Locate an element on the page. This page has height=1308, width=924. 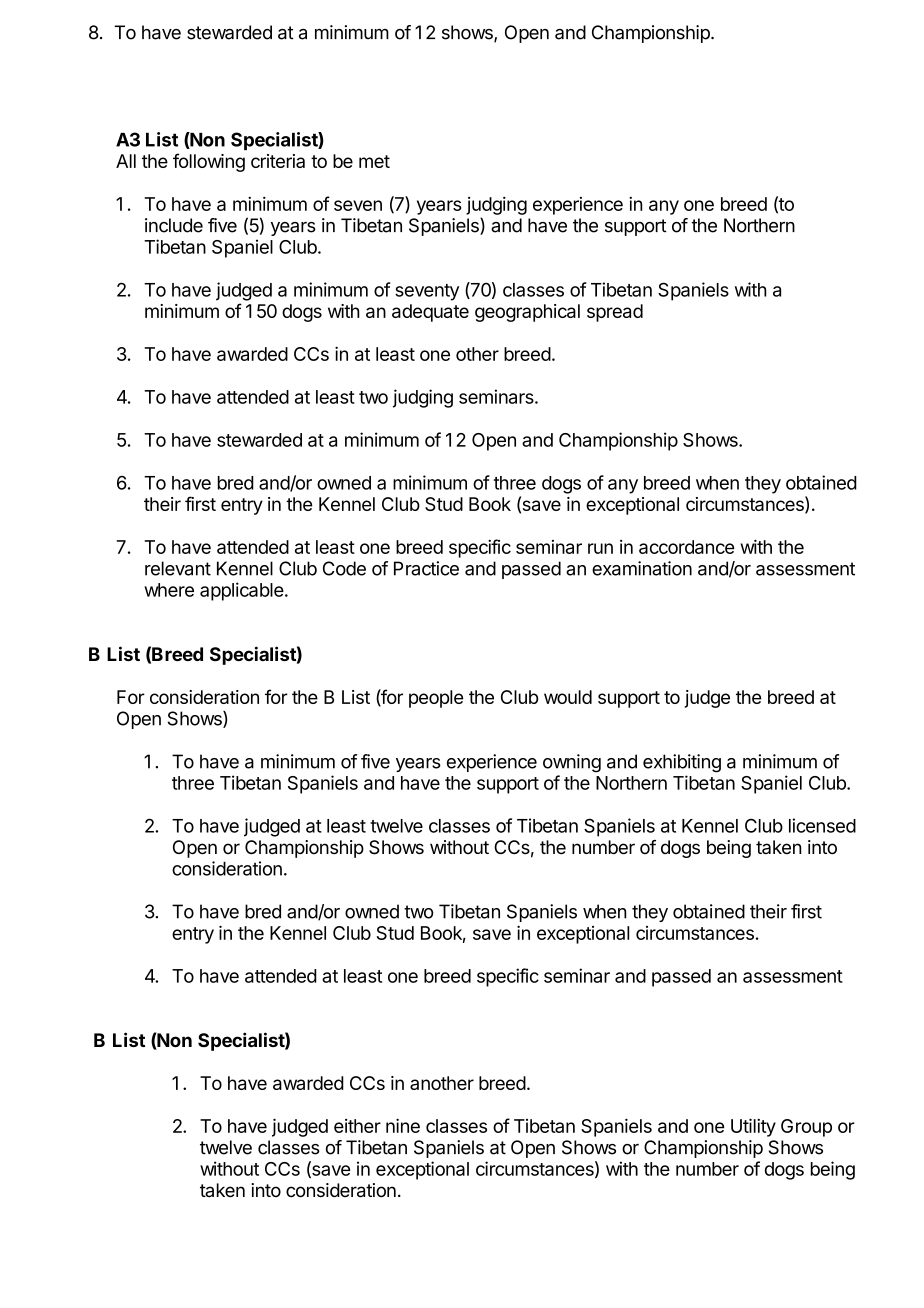
spread is located at coordinates (615, 313).
